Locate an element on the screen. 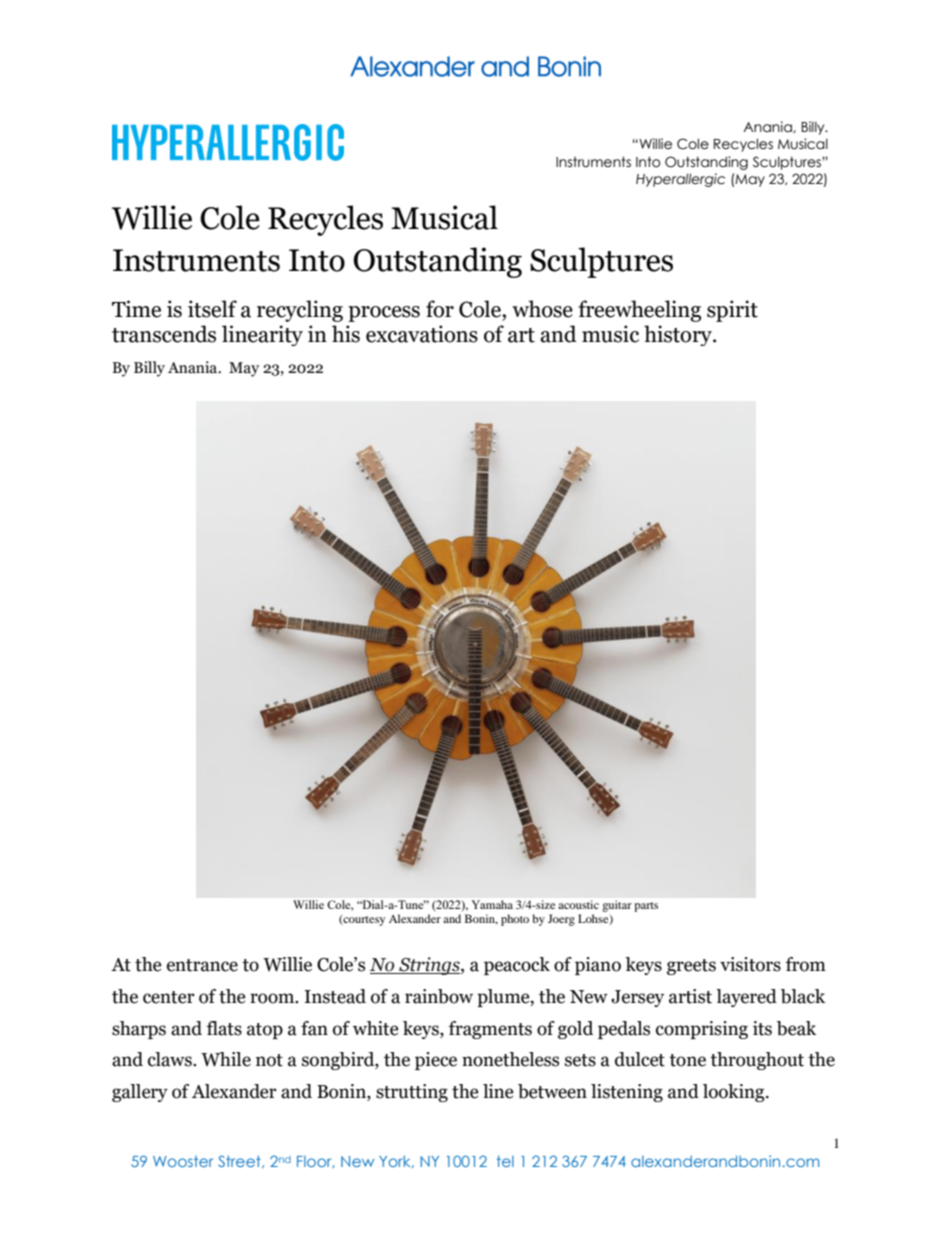 The width and height of the screenshot is (952, 1233). transcends is located at coordinates (164, 334).
